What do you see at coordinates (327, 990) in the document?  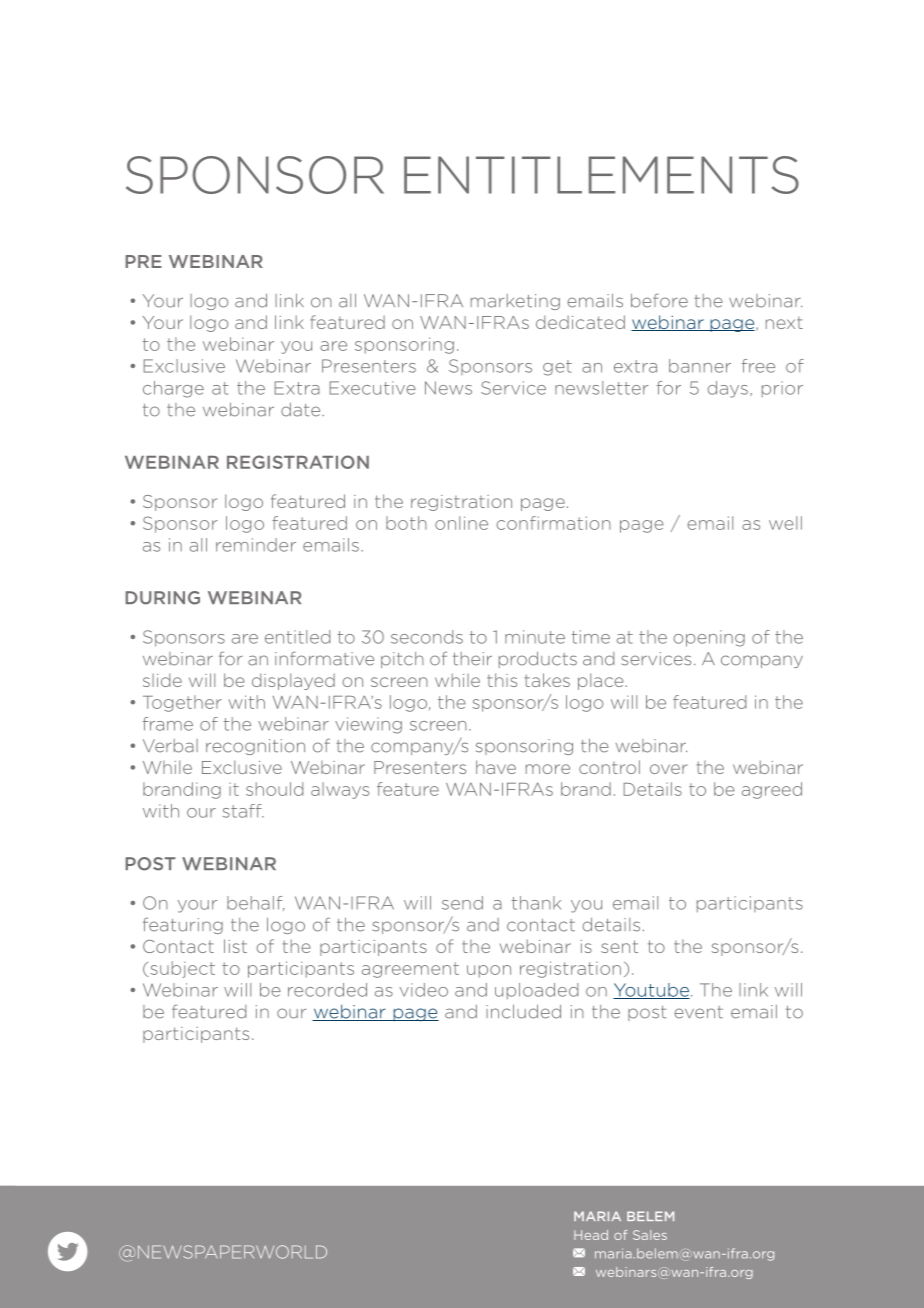 I see `recorded` at bounding box center [327, 990].
